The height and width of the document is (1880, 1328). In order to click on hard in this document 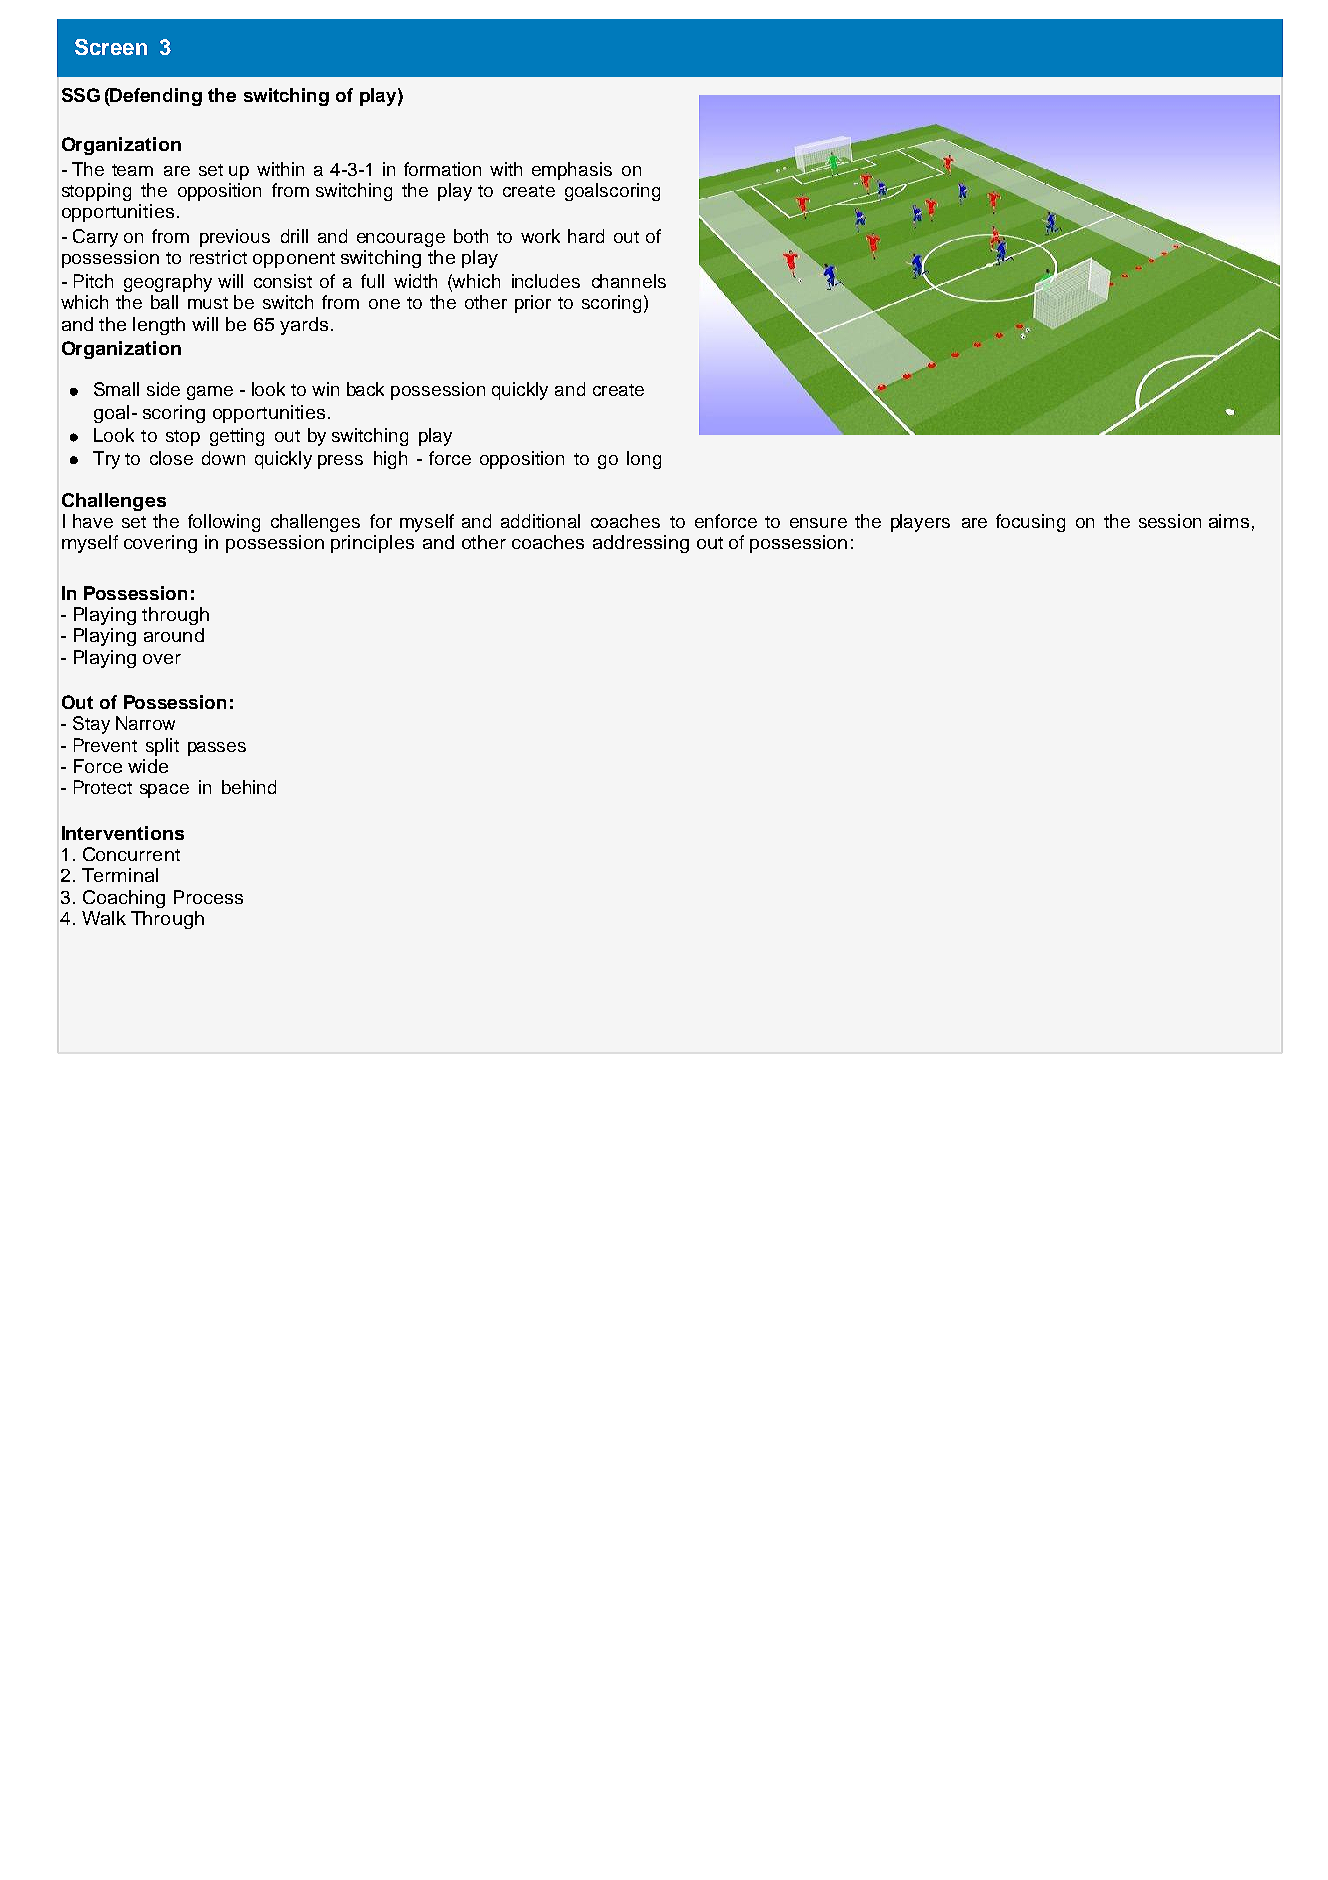, I will do `click(586, 236)`.
